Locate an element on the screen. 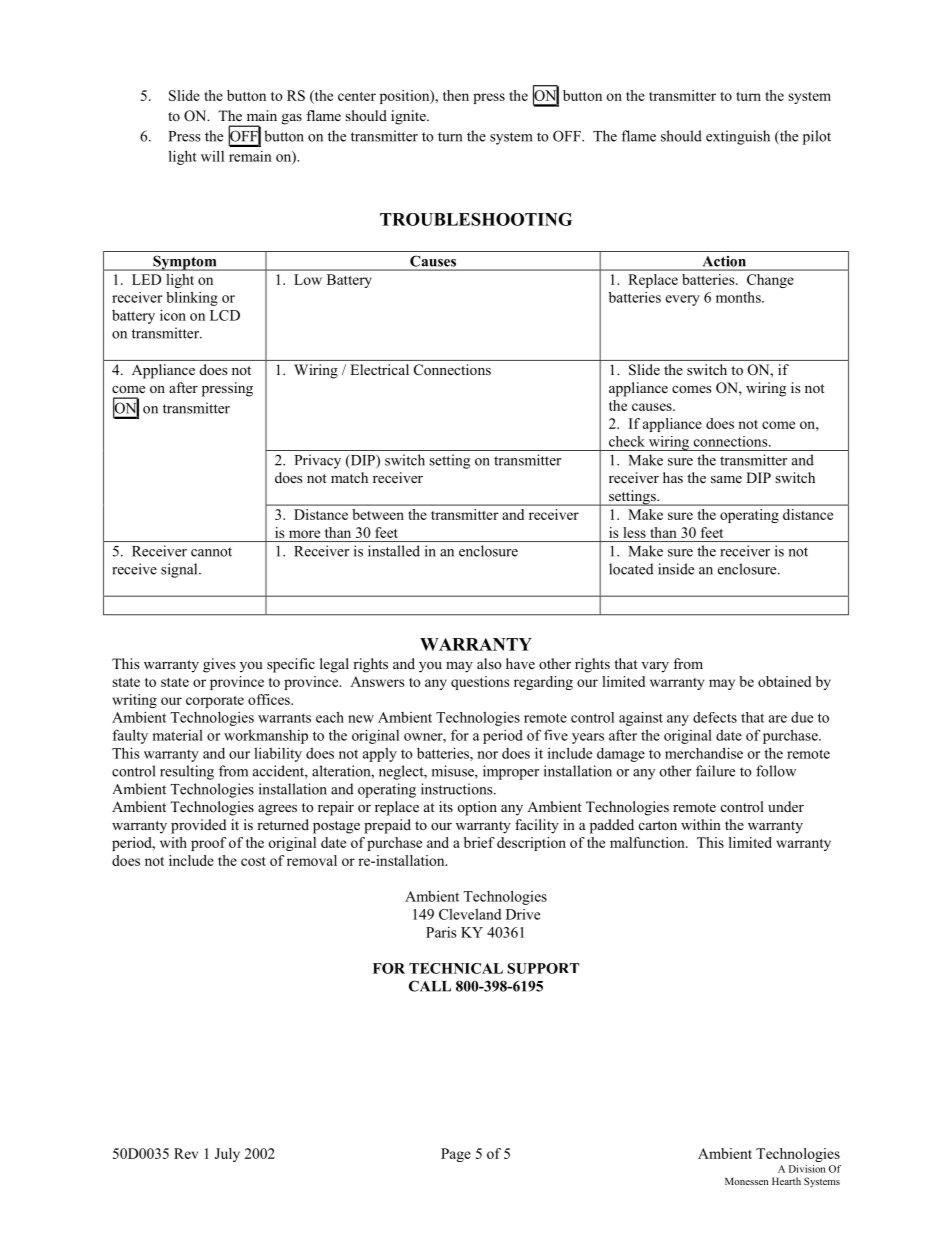 This screenshot has width=952, height=1233. option is located at coordinates (477, 808).
